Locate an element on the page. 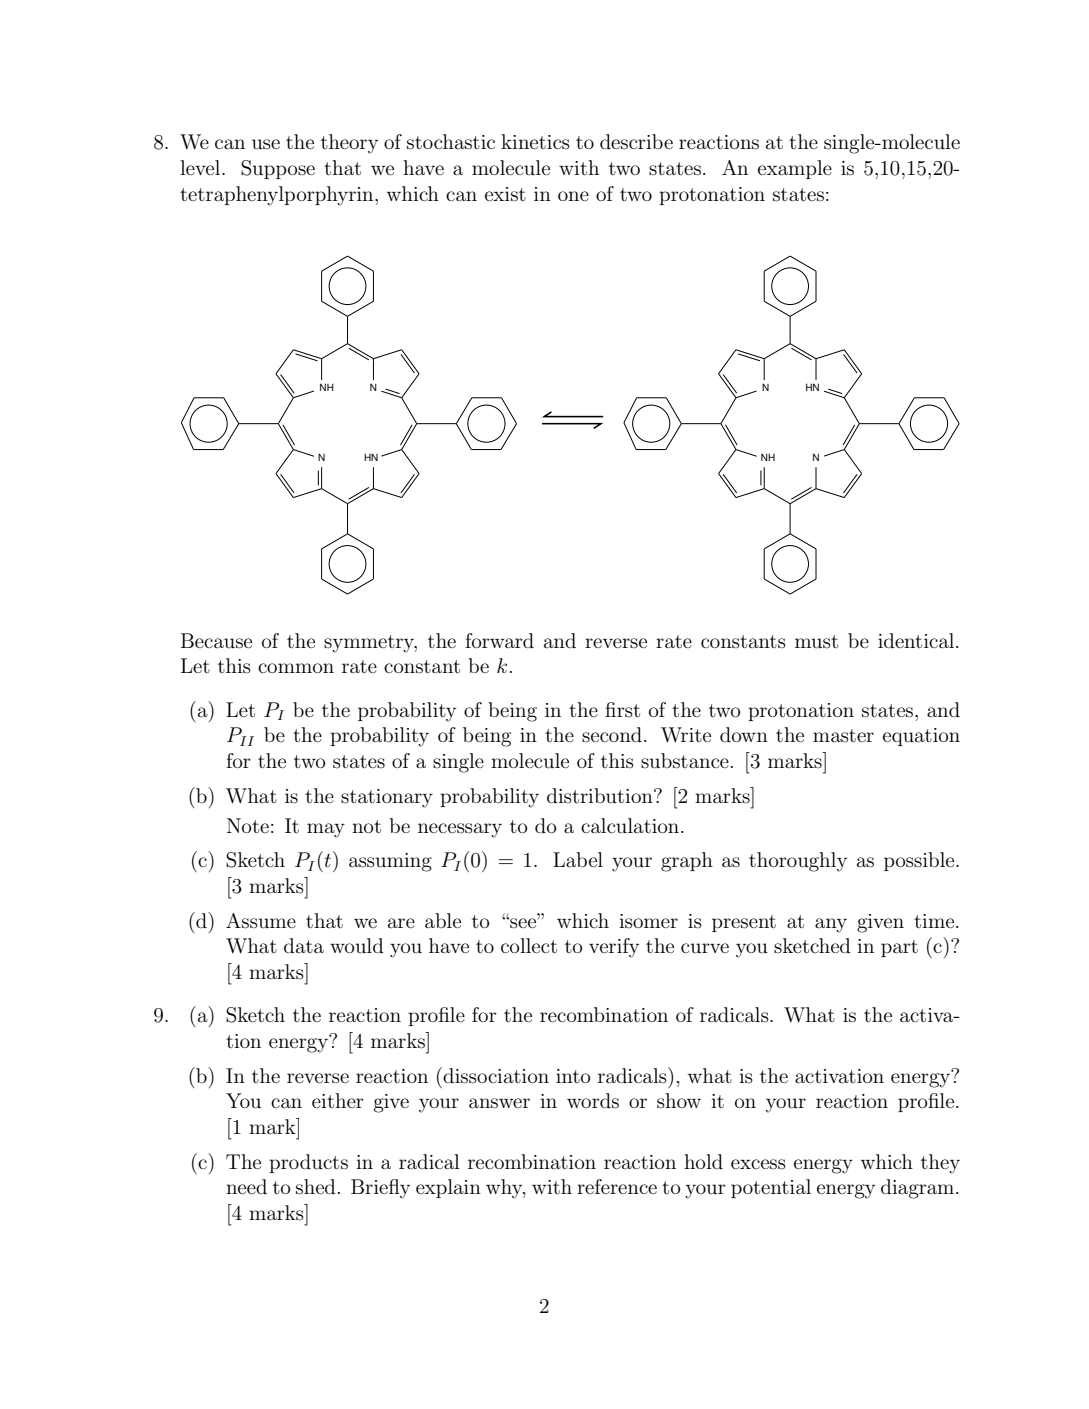 The width and height of the image is (1089, 1409). common is located at coordinates (296, 668).
